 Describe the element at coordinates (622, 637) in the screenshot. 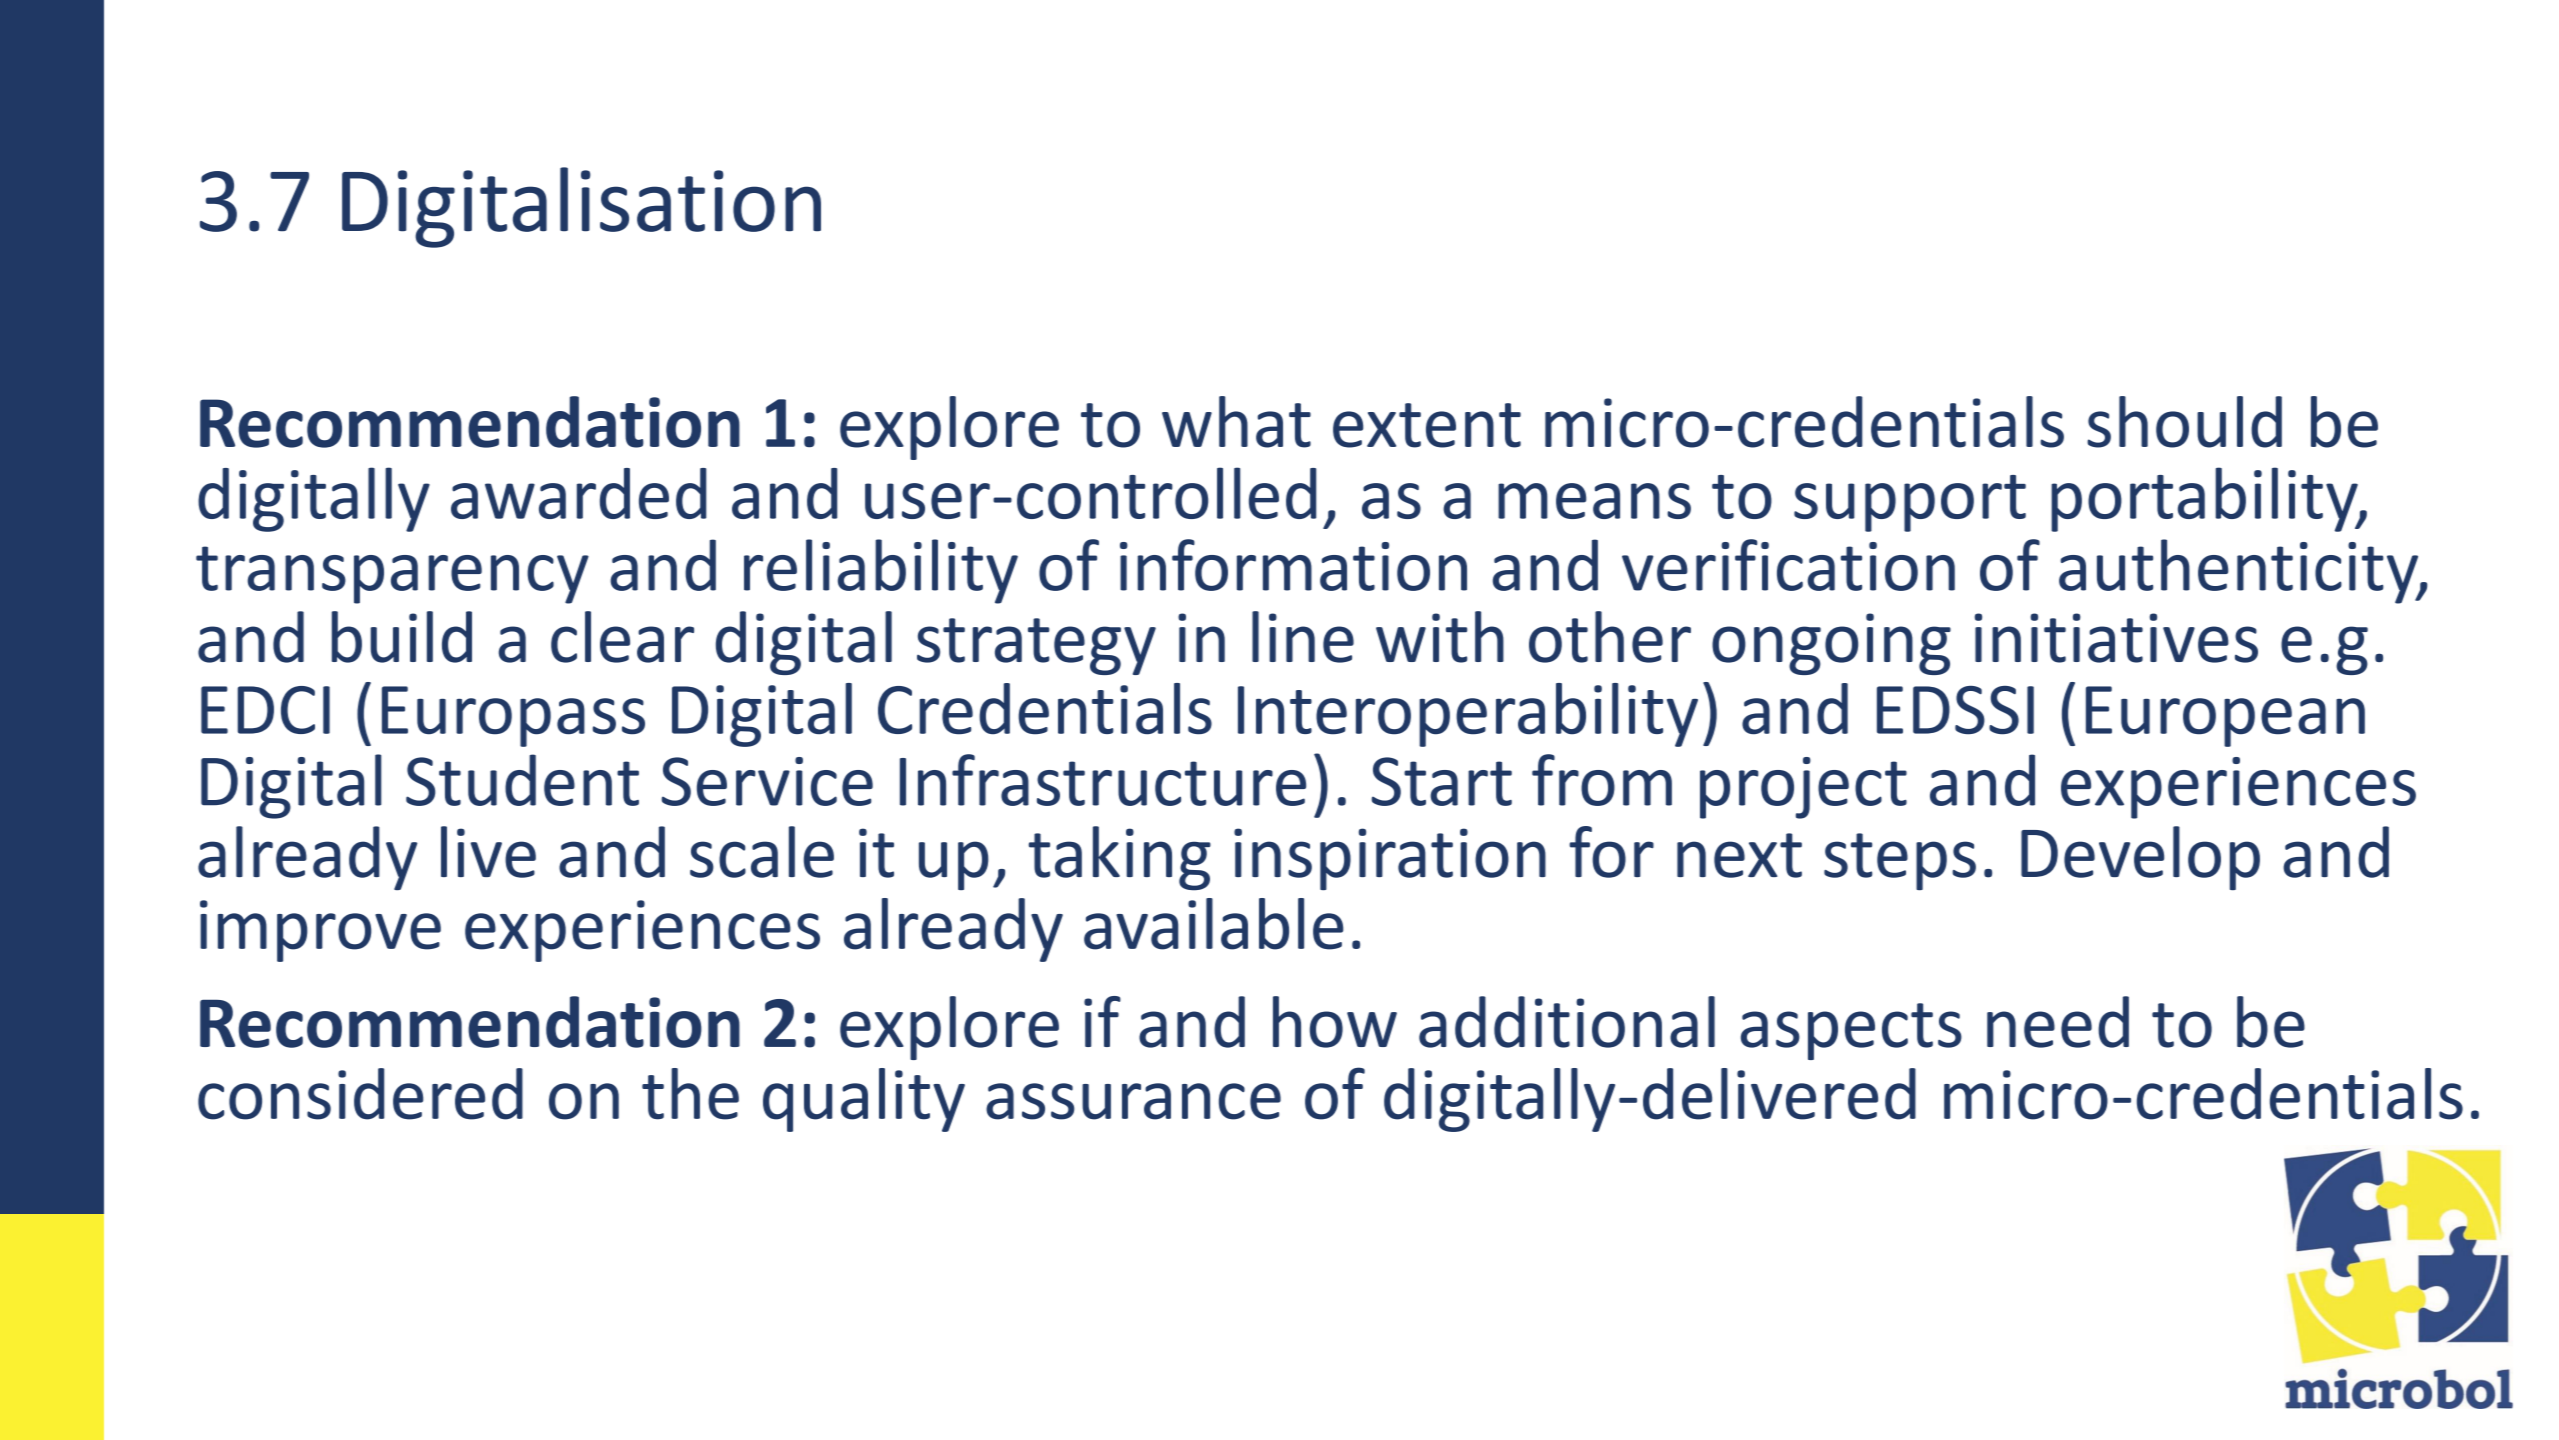

I see `clear` at that location.
